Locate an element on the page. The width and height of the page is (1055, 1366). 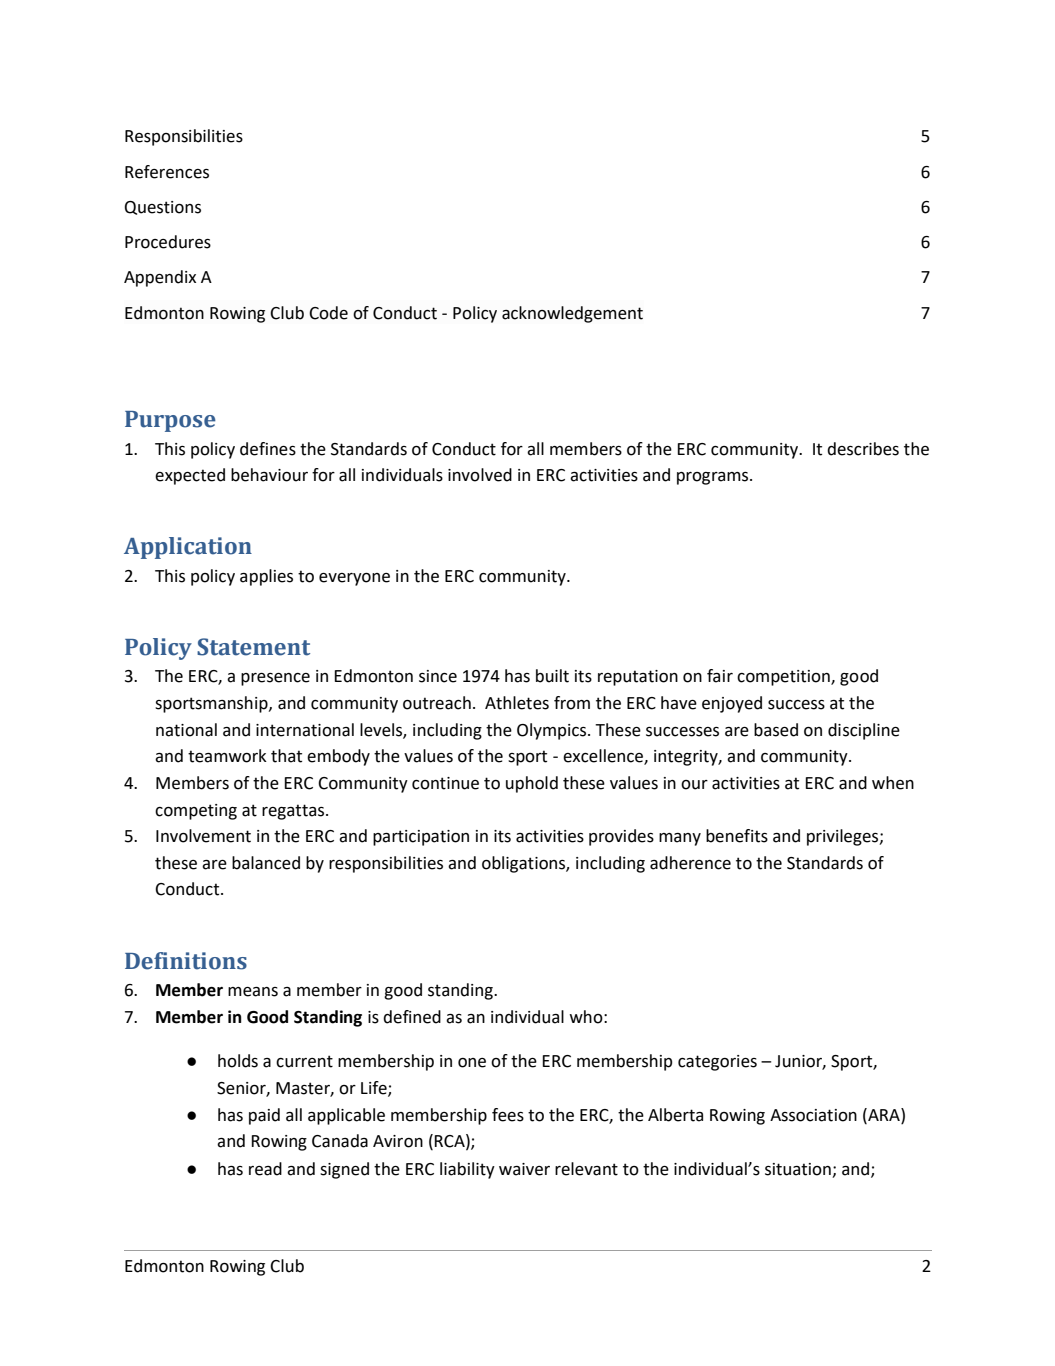
describes is located at coordinates (863, 449).
